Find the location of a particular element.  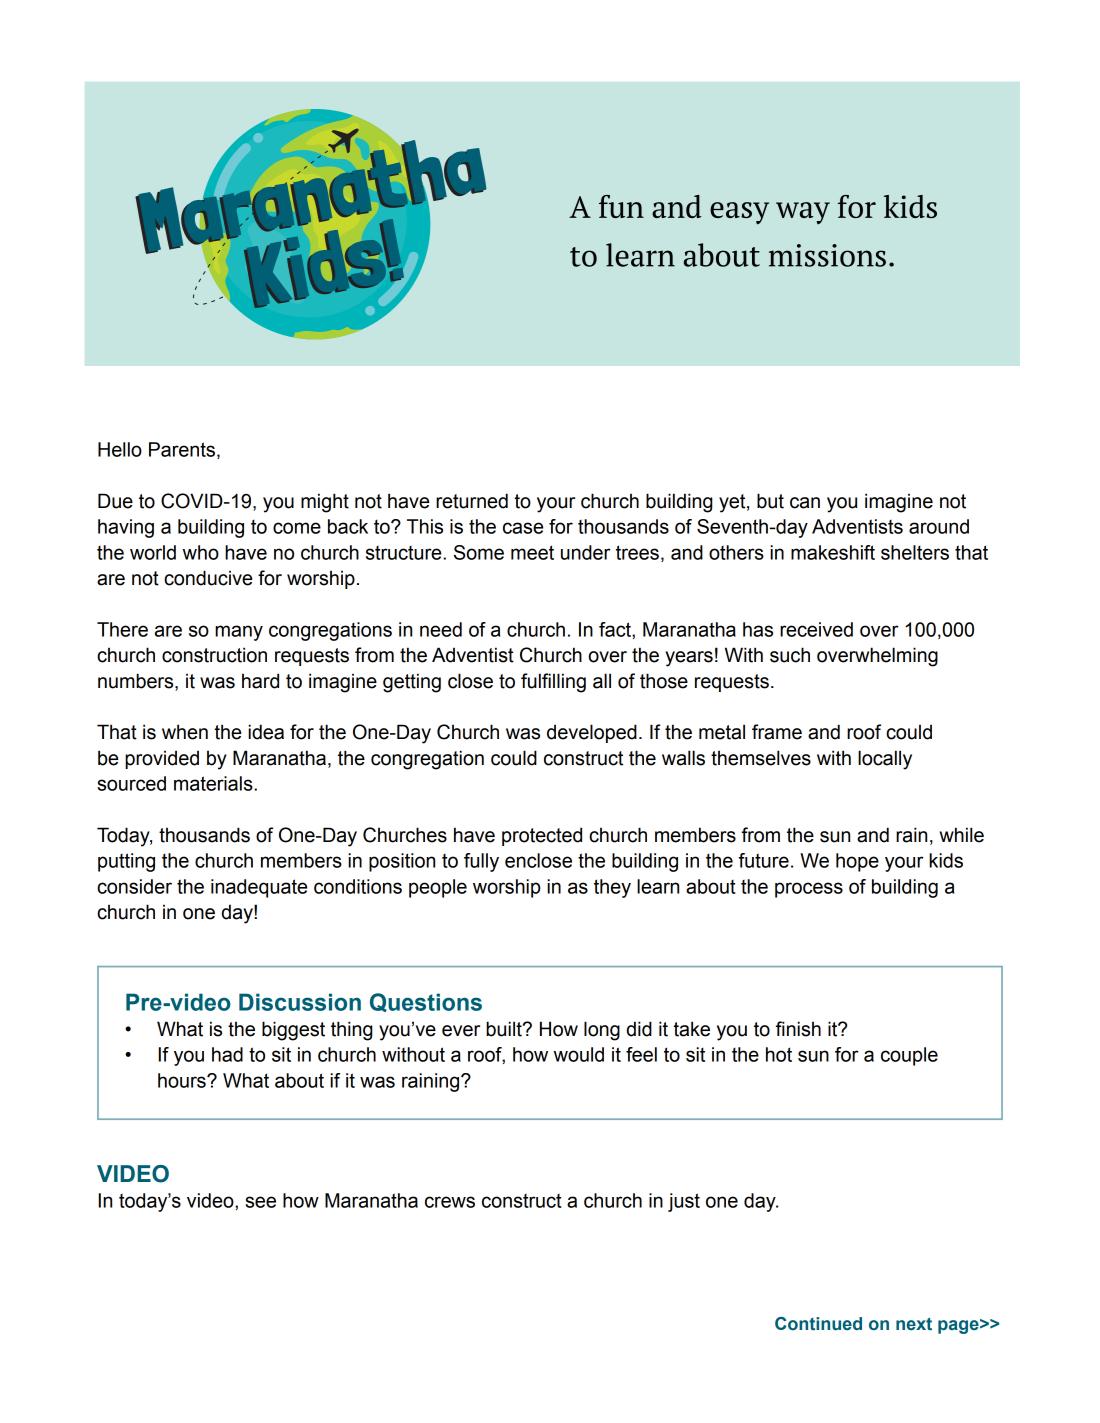

inadequate is located at coordinates (259, 888).
